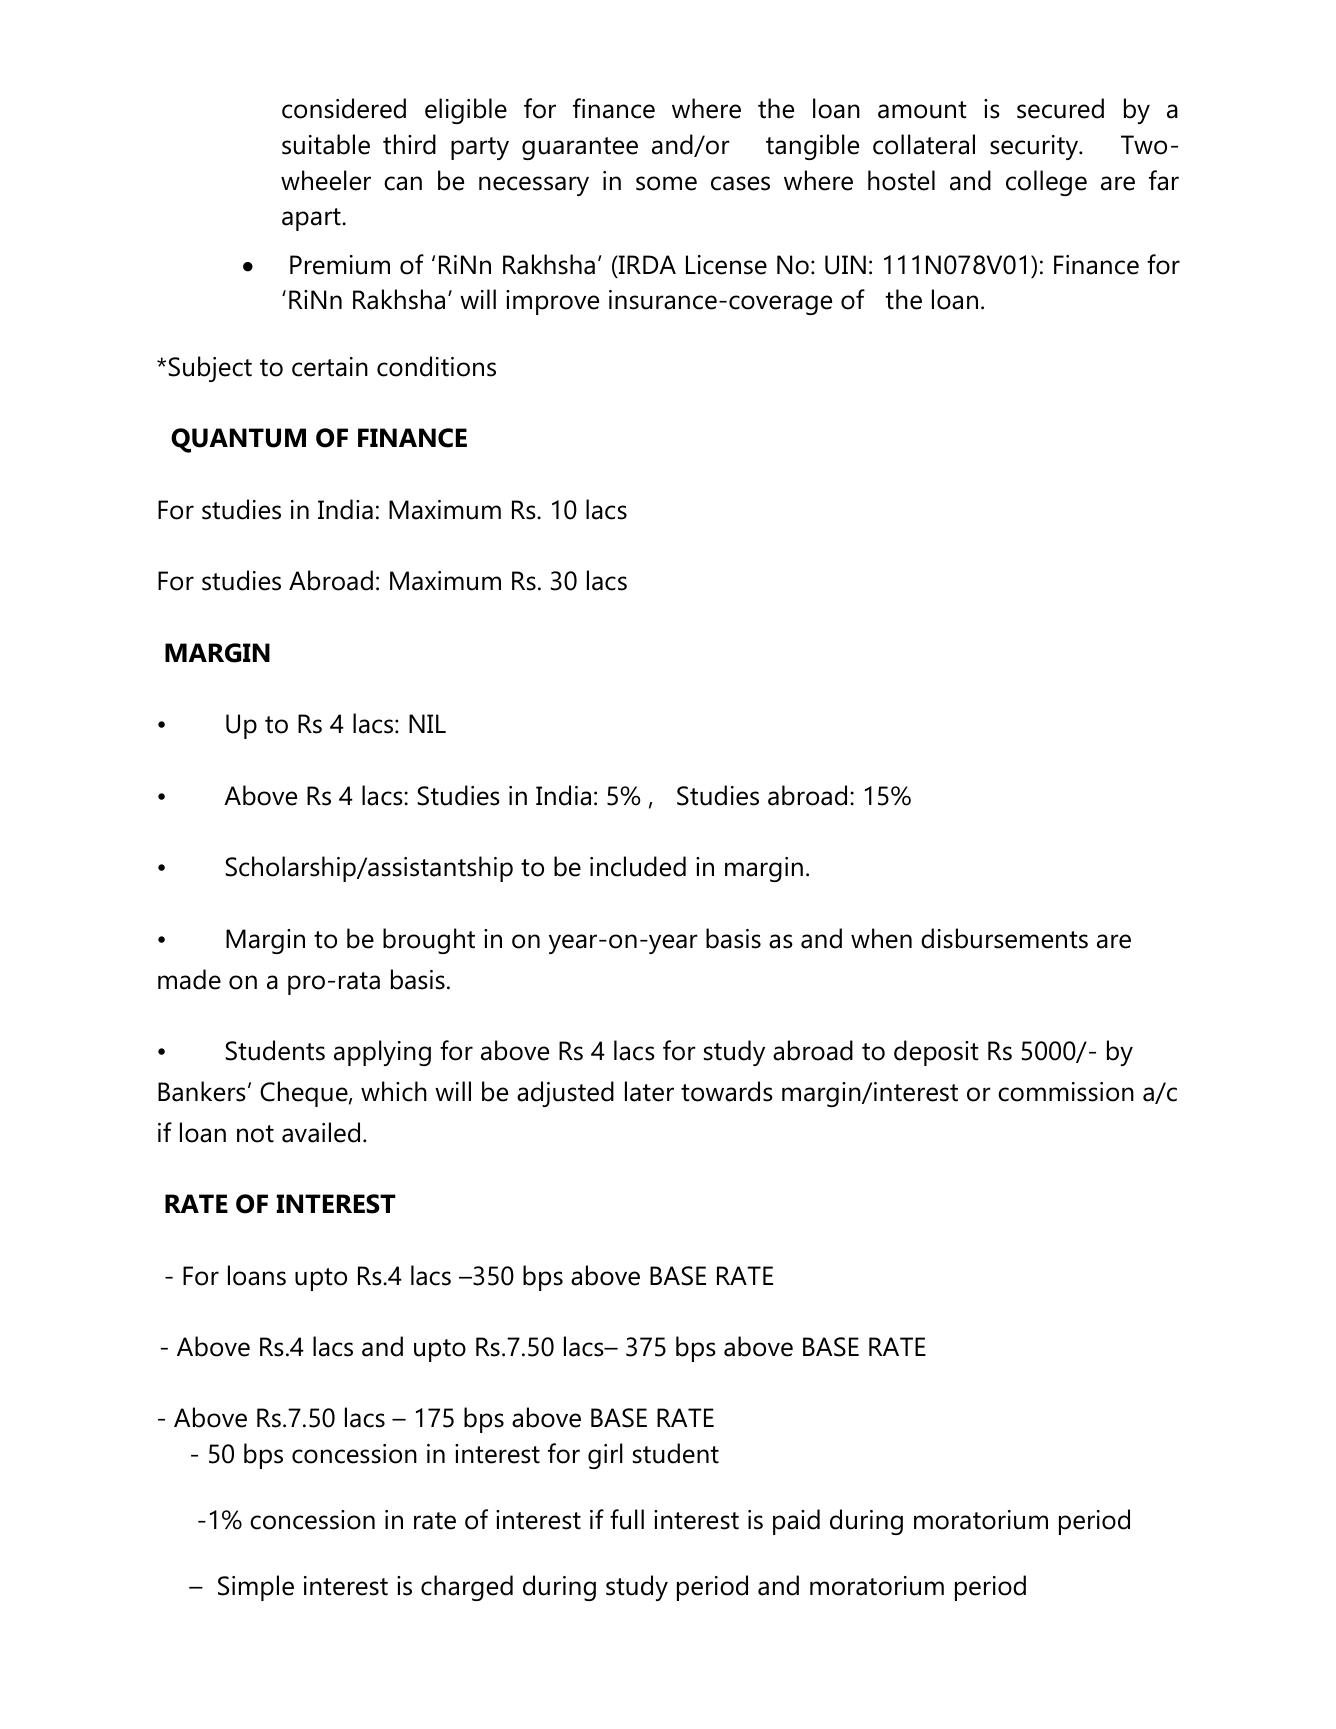 The width and height of the screenshot is (1336, 1729). Describe the element at coordinates (429, 941) in the screenshot. I see `brought` at that location.
